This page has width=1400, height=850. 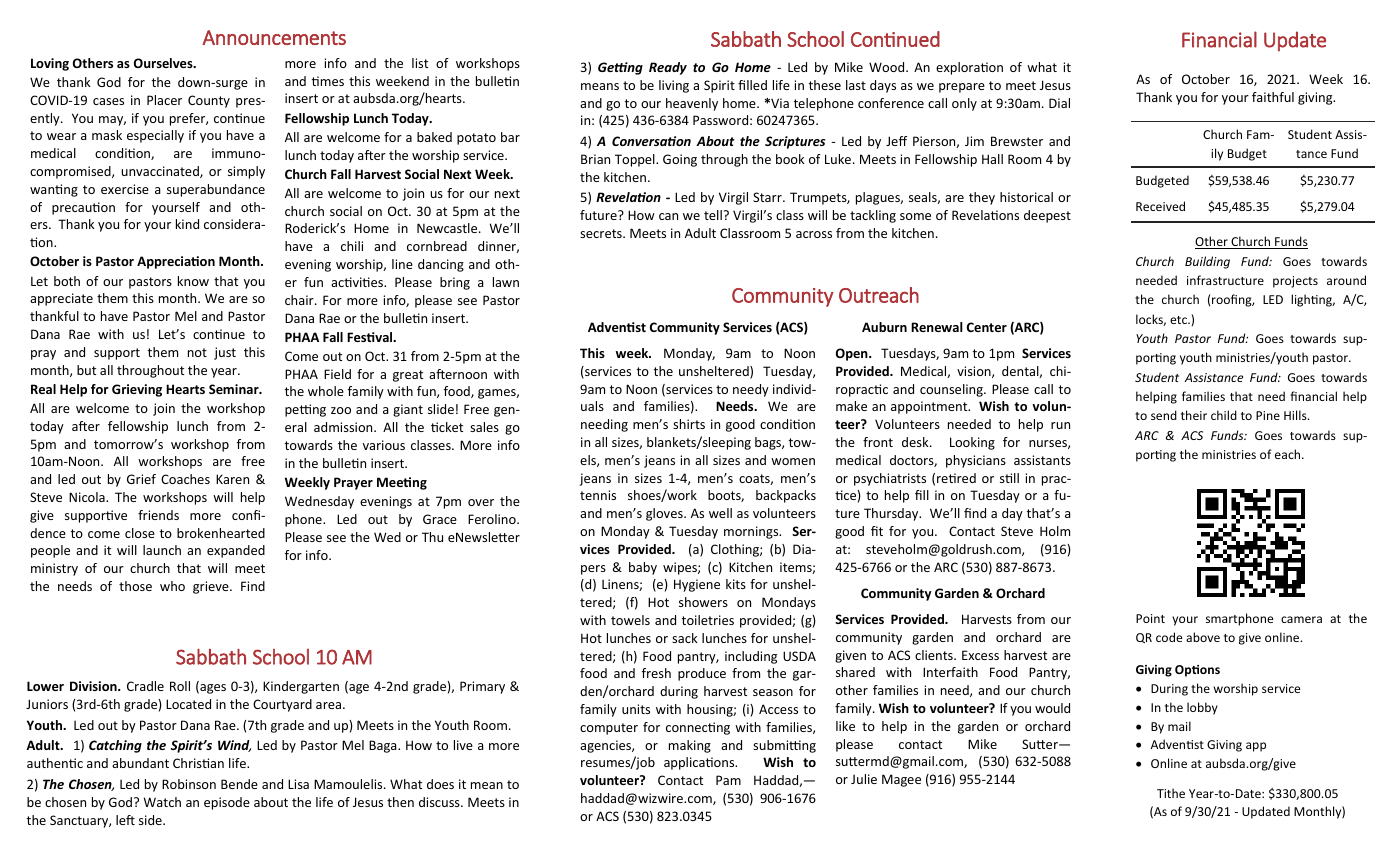 What do you see at coordinates (668, 68) in the page?
I see `Ready` at bounding box center [668, 68].
